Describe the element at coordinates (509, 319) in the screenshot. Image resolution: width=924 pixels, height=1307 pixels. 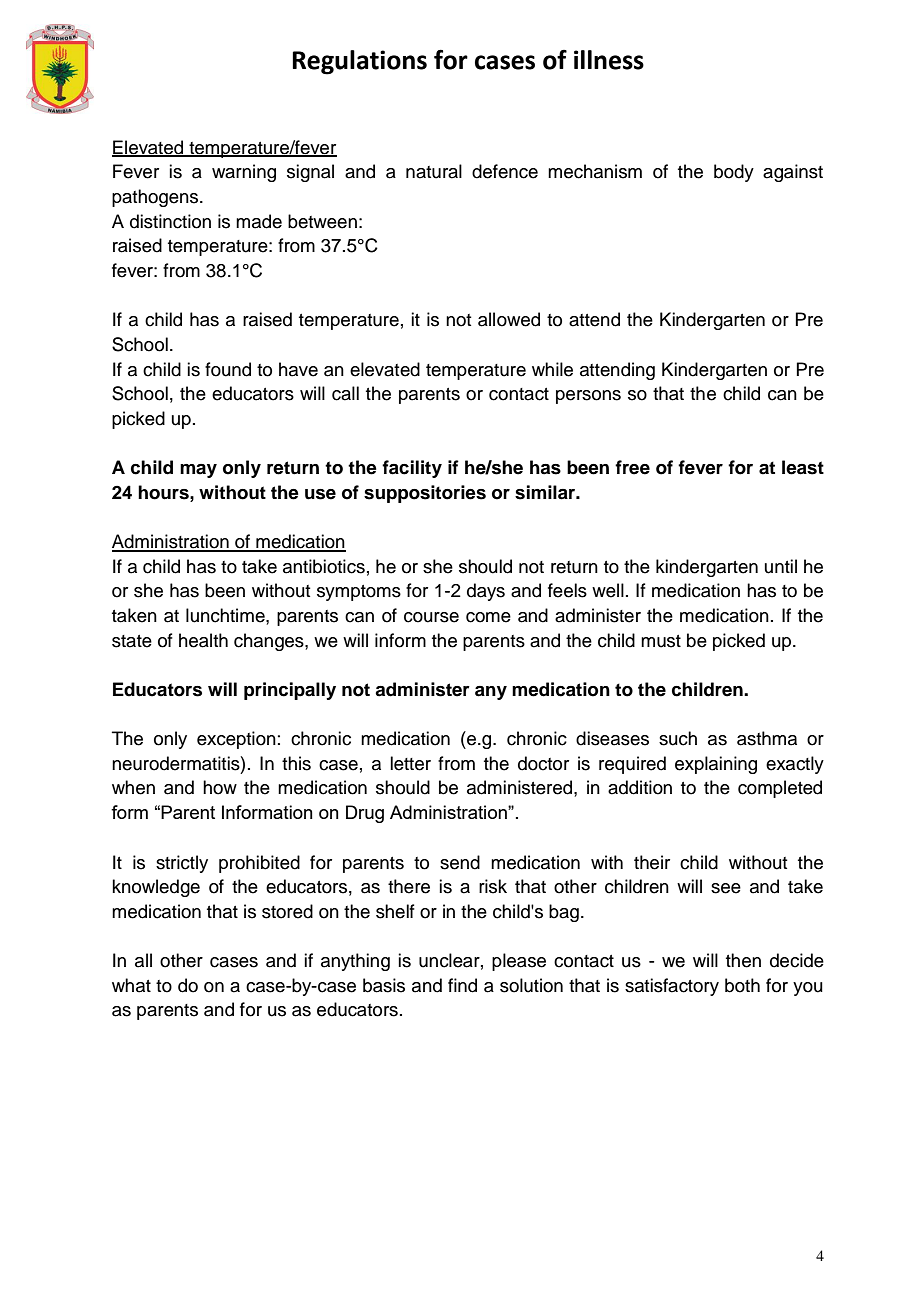
I see `allowed` at that location.
